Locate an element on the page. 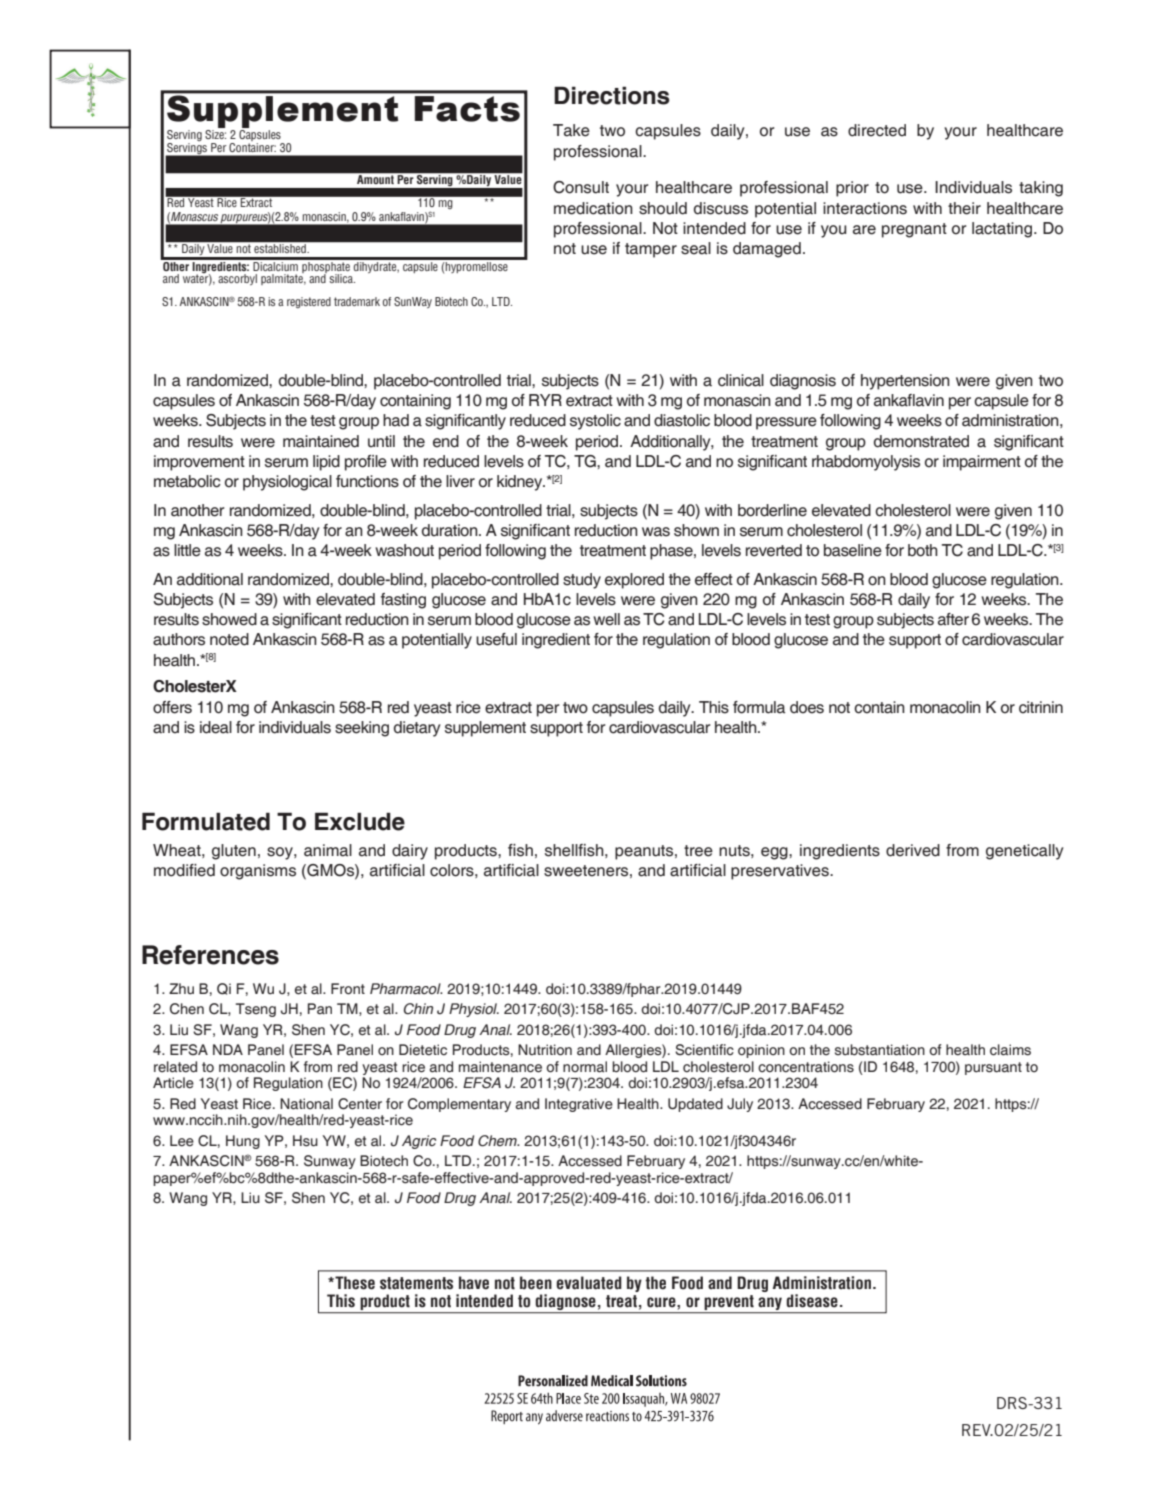 Image resolution: width=1159 pixels, height=1490 pixels. derived is located at coordinates (913, 850).
